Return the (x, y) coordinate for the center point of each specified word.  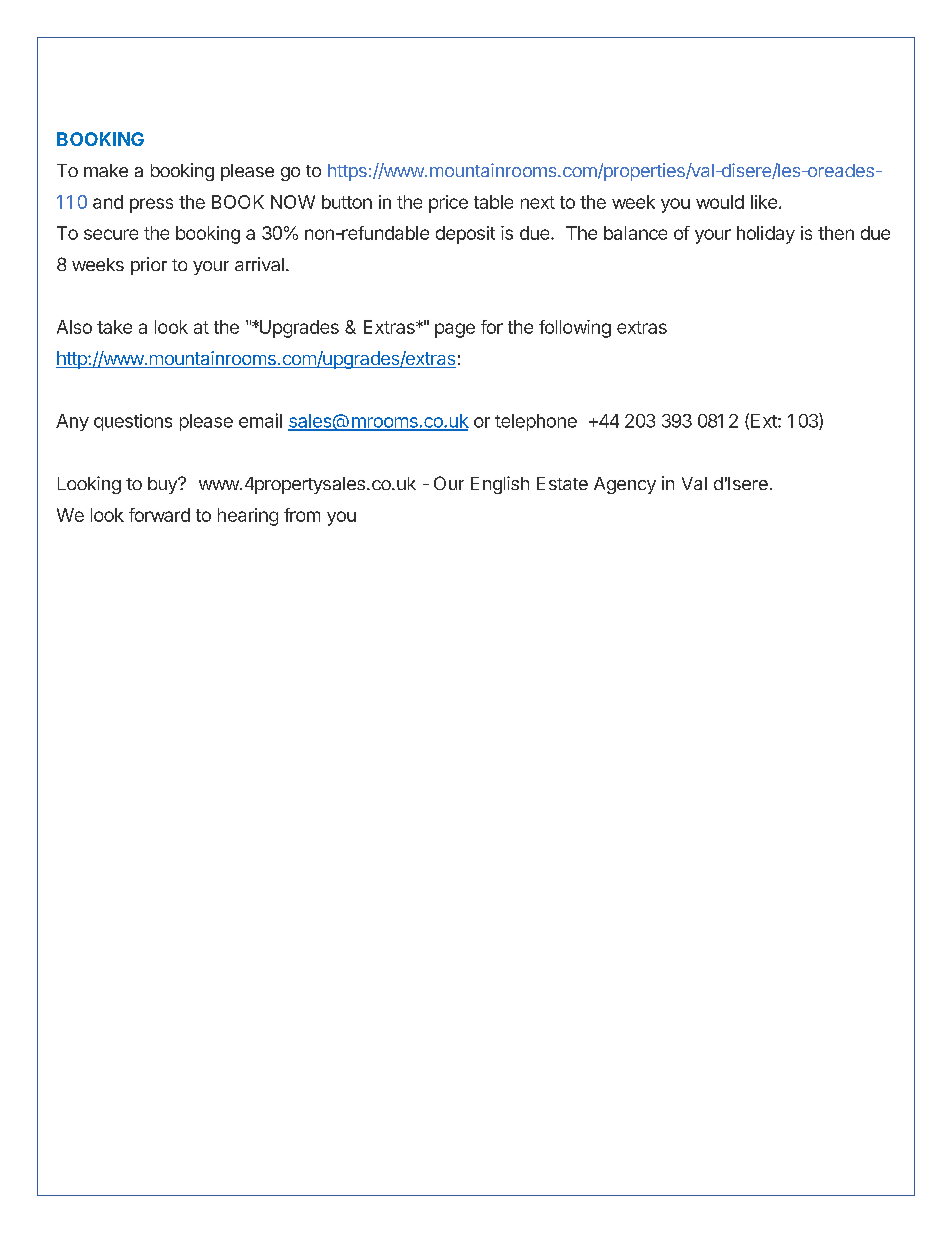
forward (159, 515)
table (493, 202)
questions (133, 422)
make (106, 170)
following (575, 329)
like (764, 202)
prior (149, 266)
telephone (536, 422)
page (455, 330)
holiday (766, 235)
